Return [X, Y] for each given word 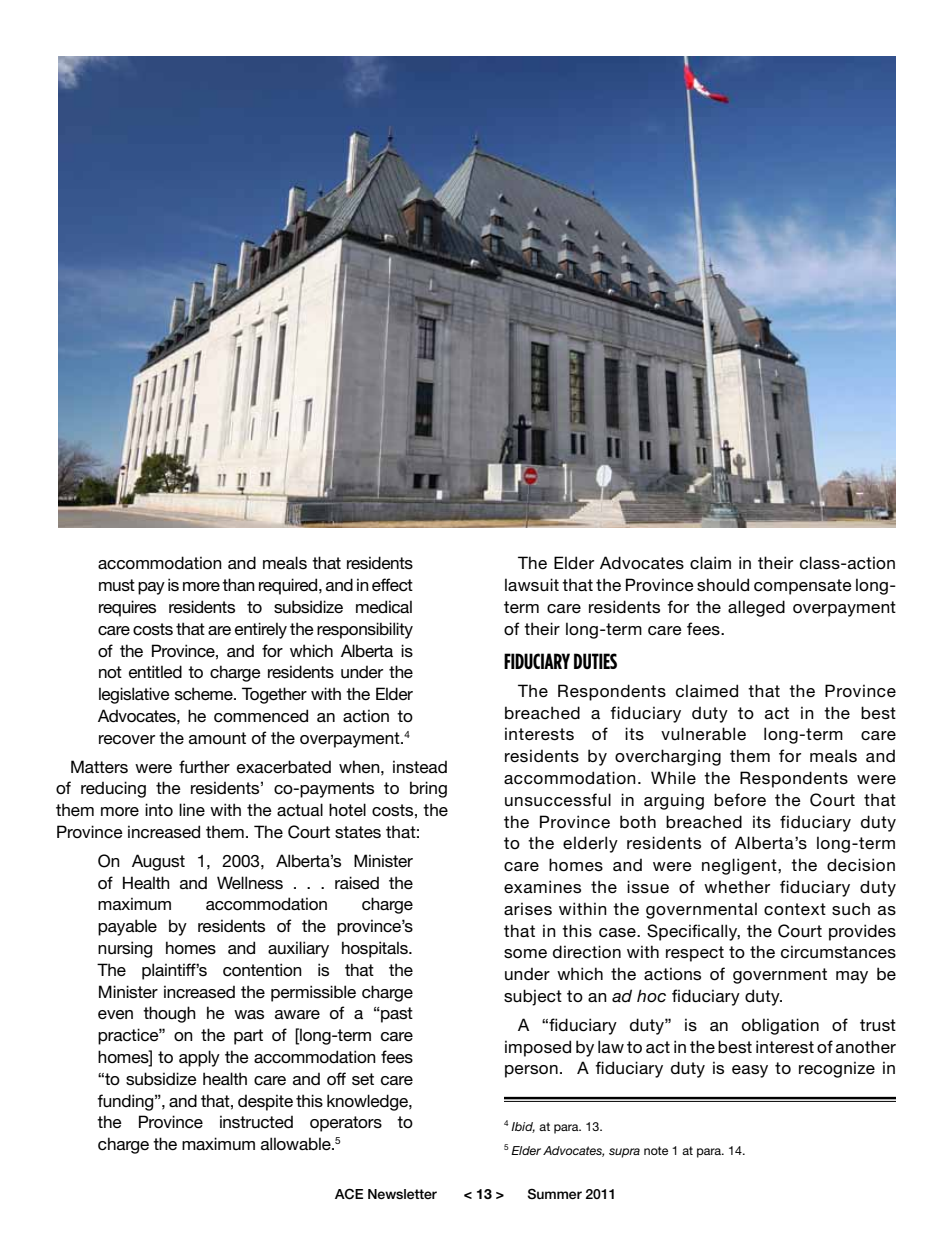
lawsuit [532, 584]
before [740, 799]
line [192, 809]
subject [533, 997]
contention [262, 970]
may [852, 977]
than [238, 584]
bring [428, 789]
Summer [554, 1194]
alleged [756, 608]
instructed [256, 1122]
